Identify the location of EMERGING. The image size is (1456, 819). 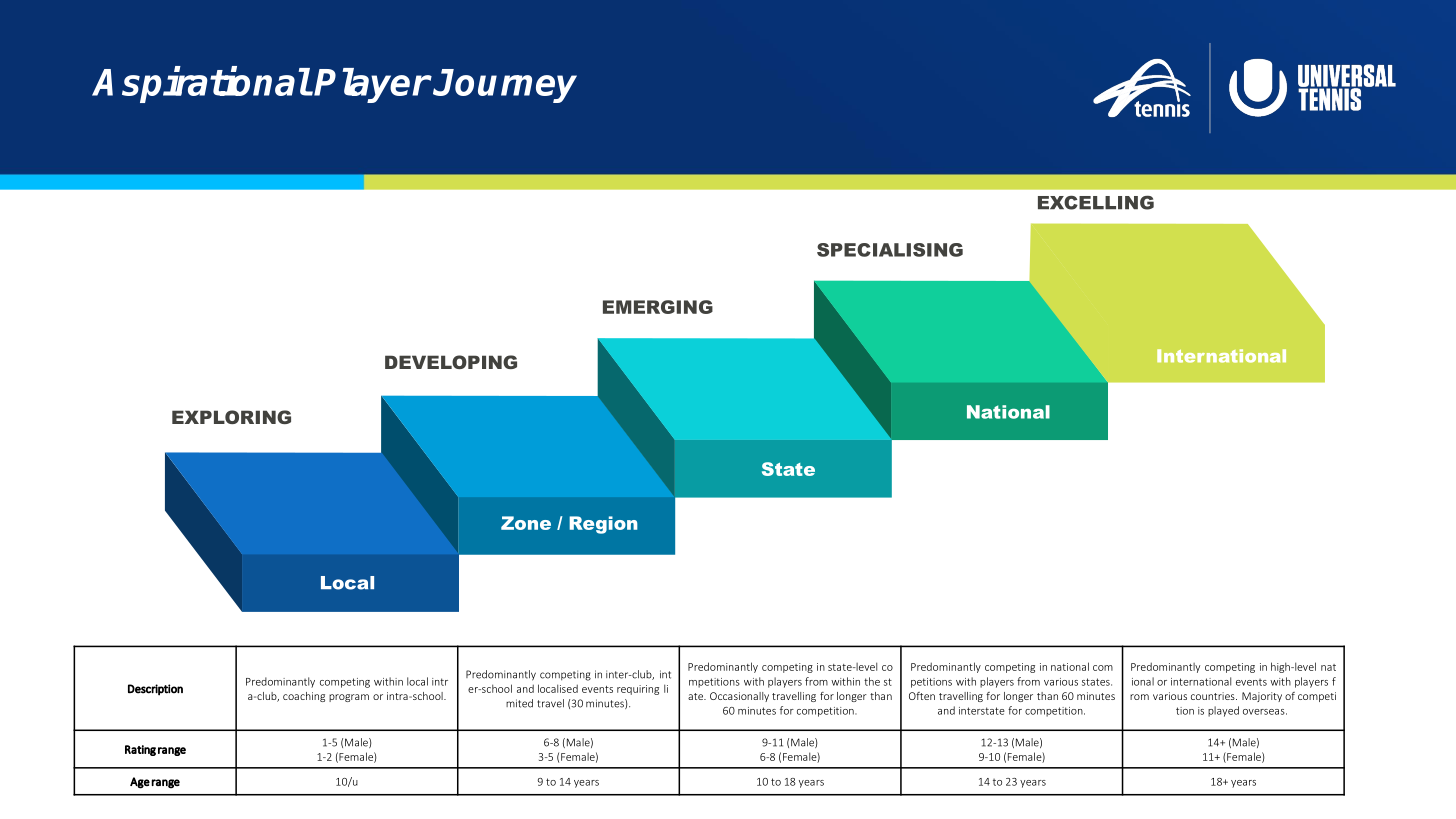
(658, 307).
